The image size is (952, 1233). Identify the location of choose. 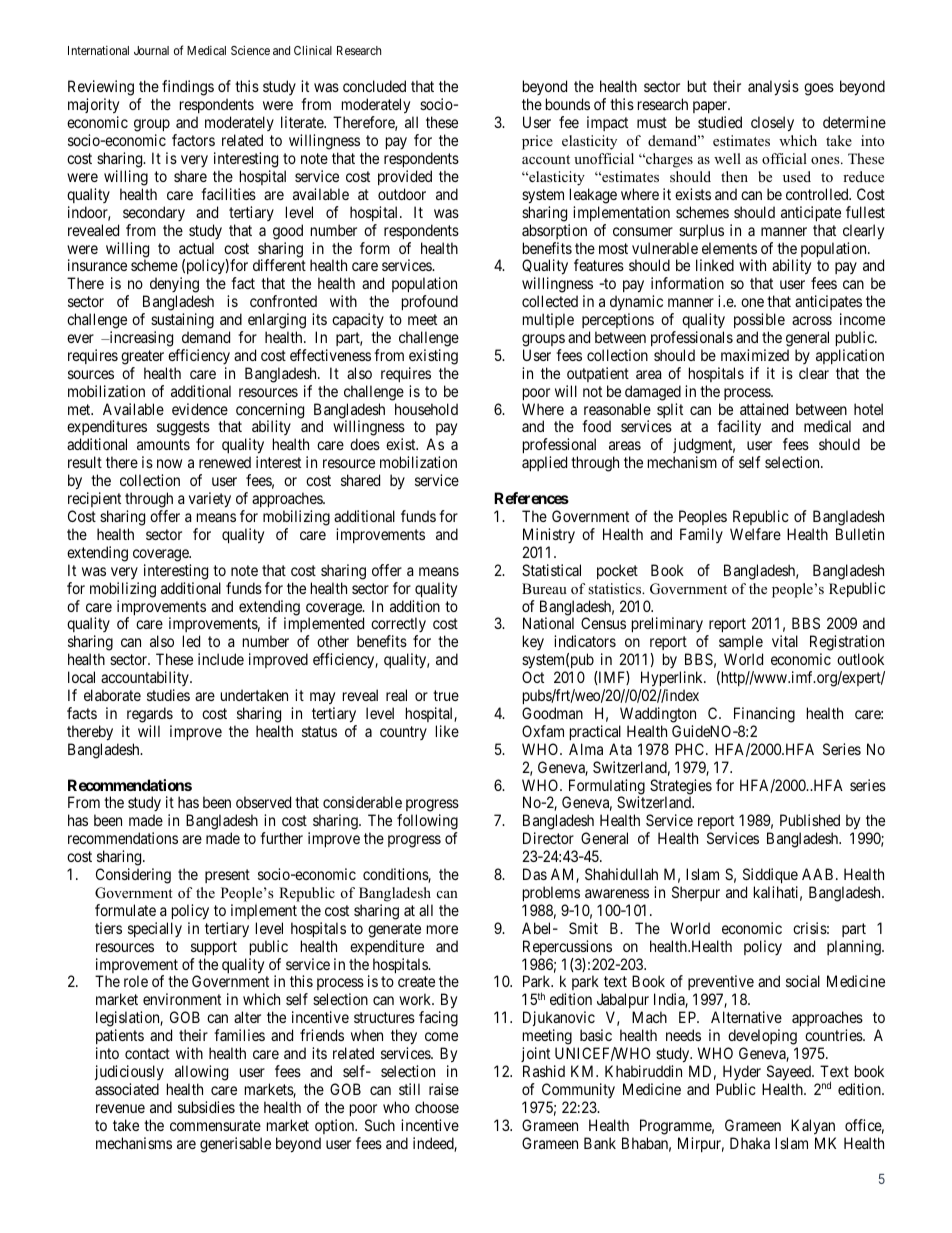
(437, 1107).
